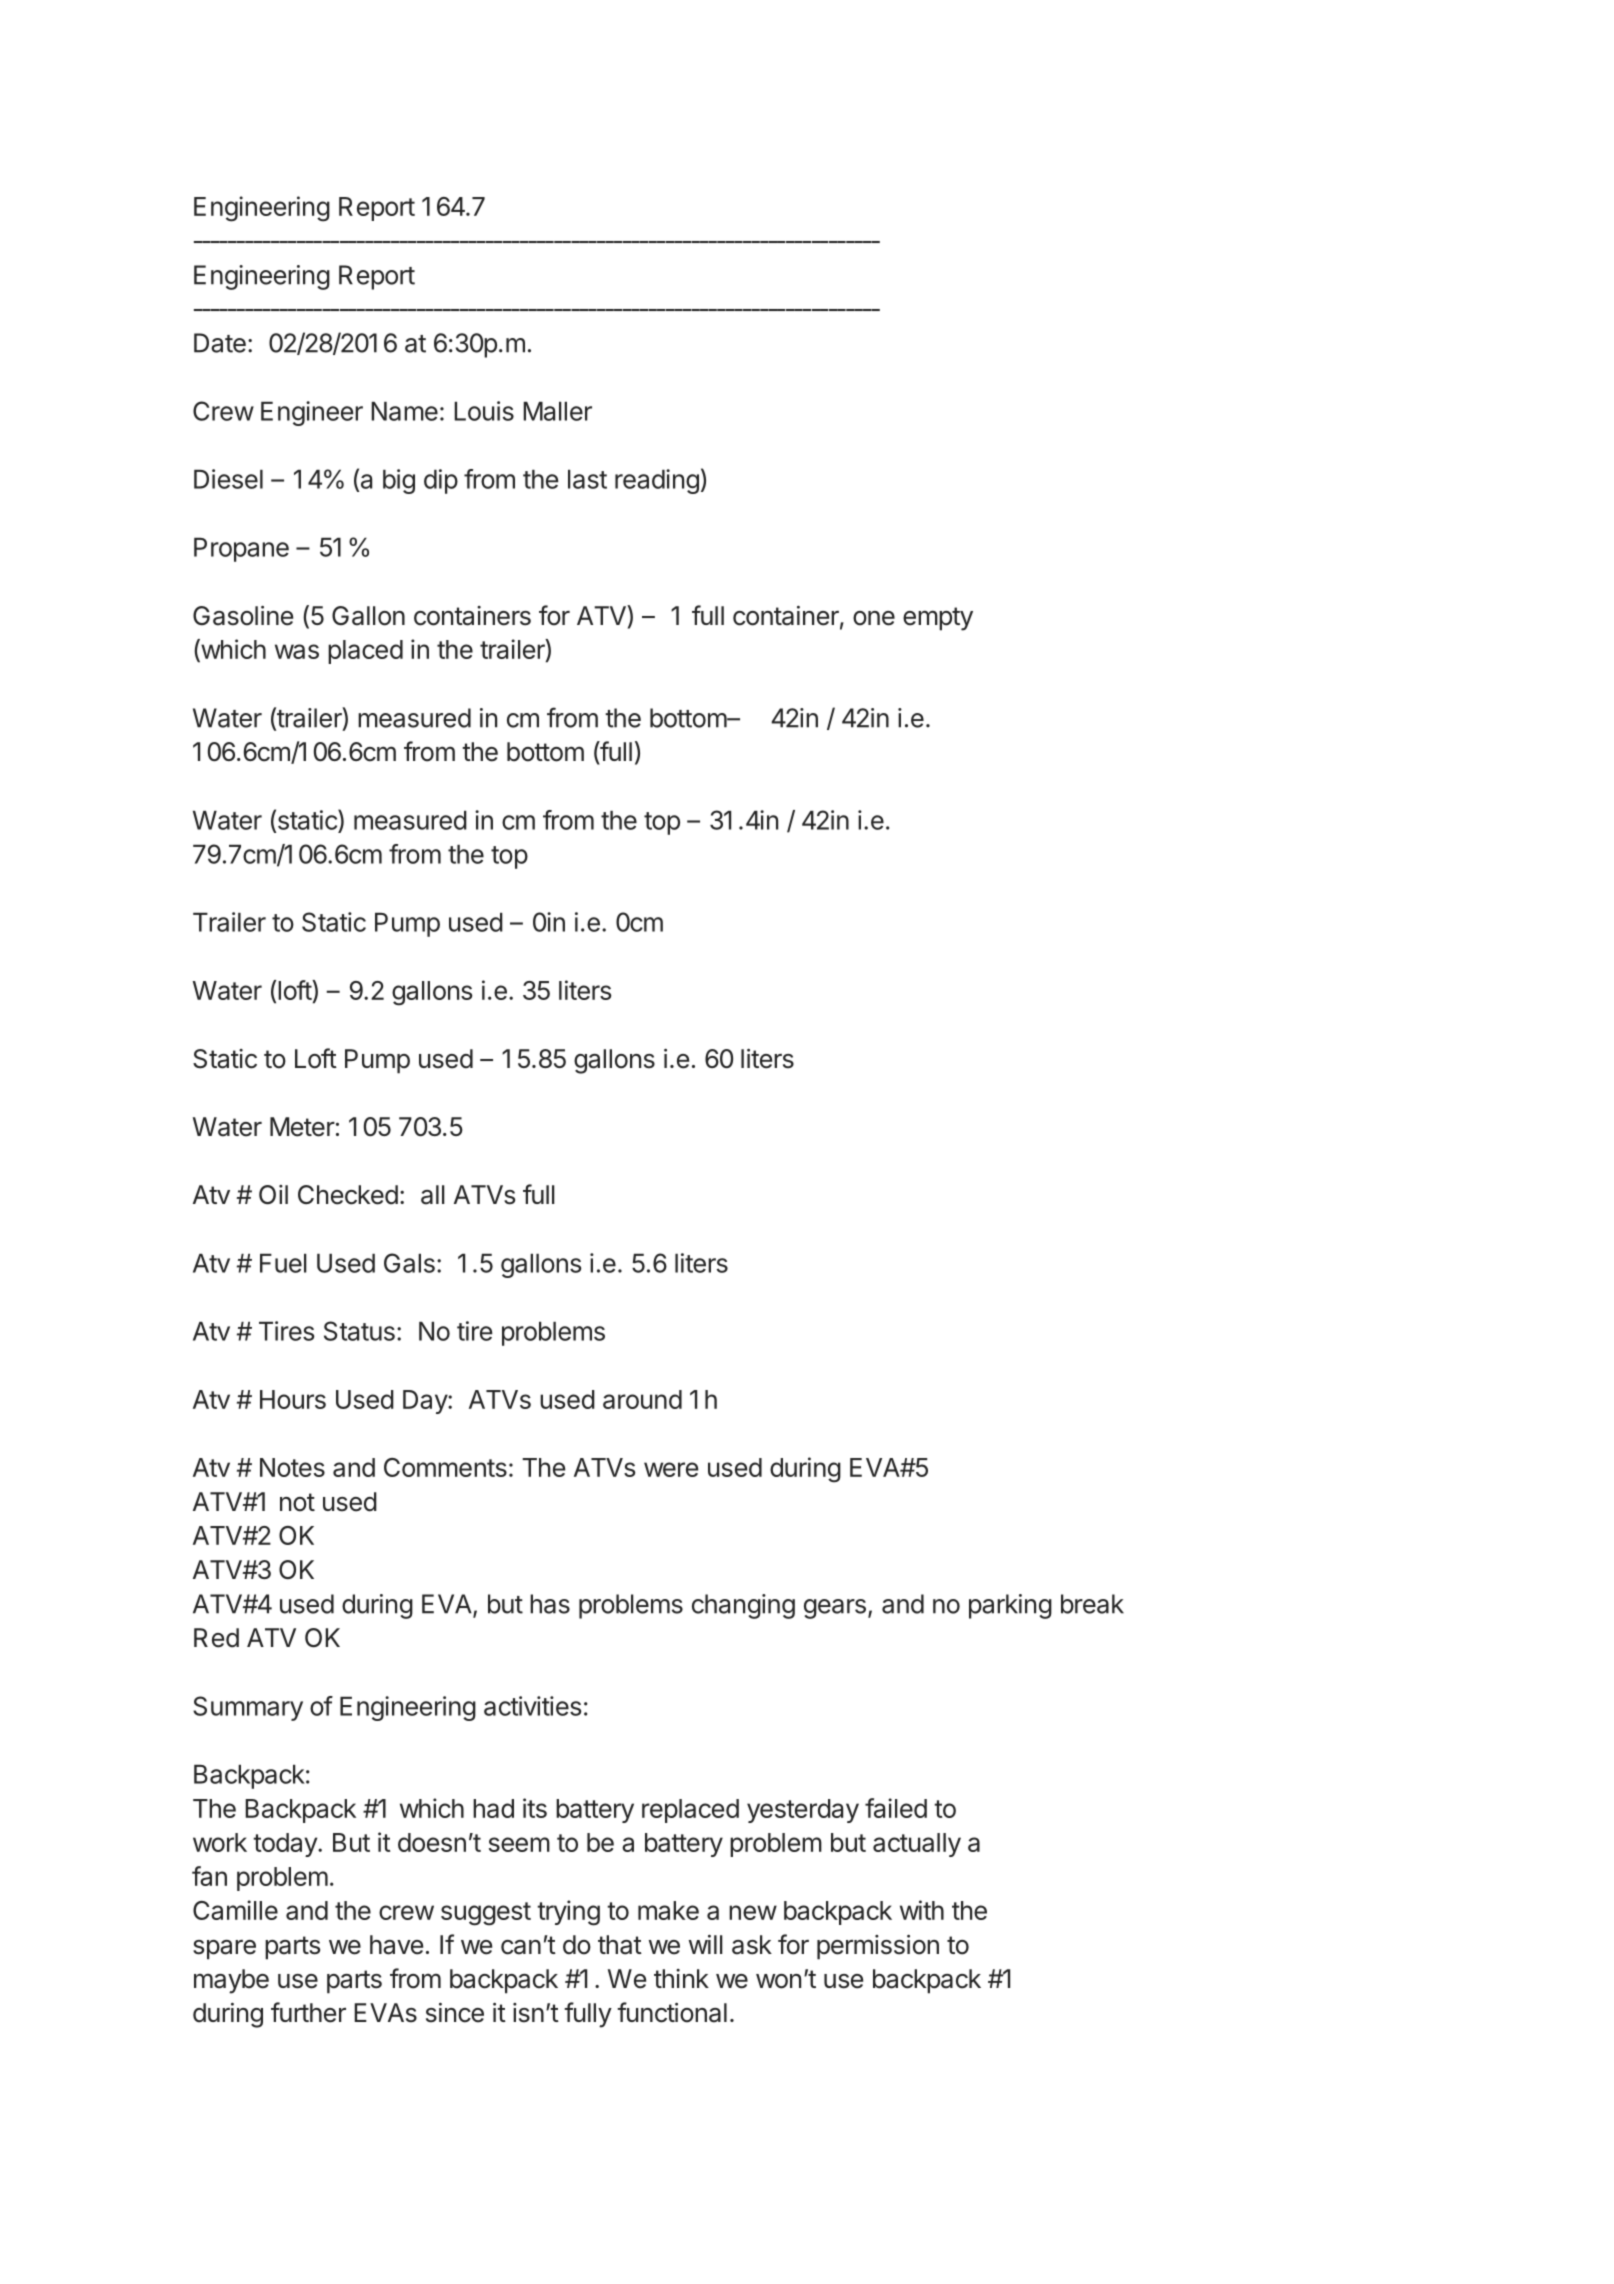 This image has width=1614, height=2284. What do you see at coordinates (404, 411) in the image?
I see `Name` at bounding box center [404, 411].
